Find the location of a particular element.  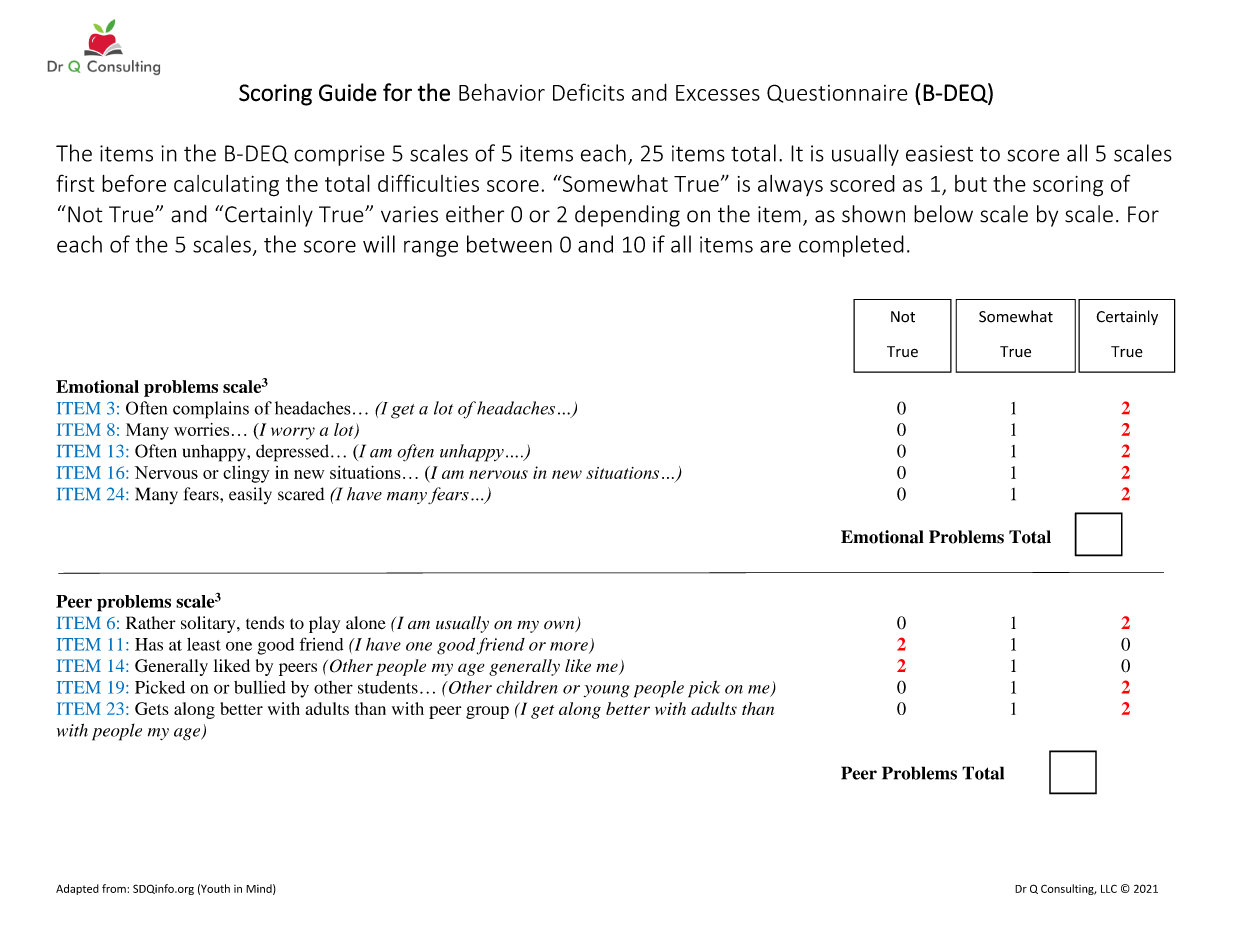

completed is located at coordinates (851, 246).
